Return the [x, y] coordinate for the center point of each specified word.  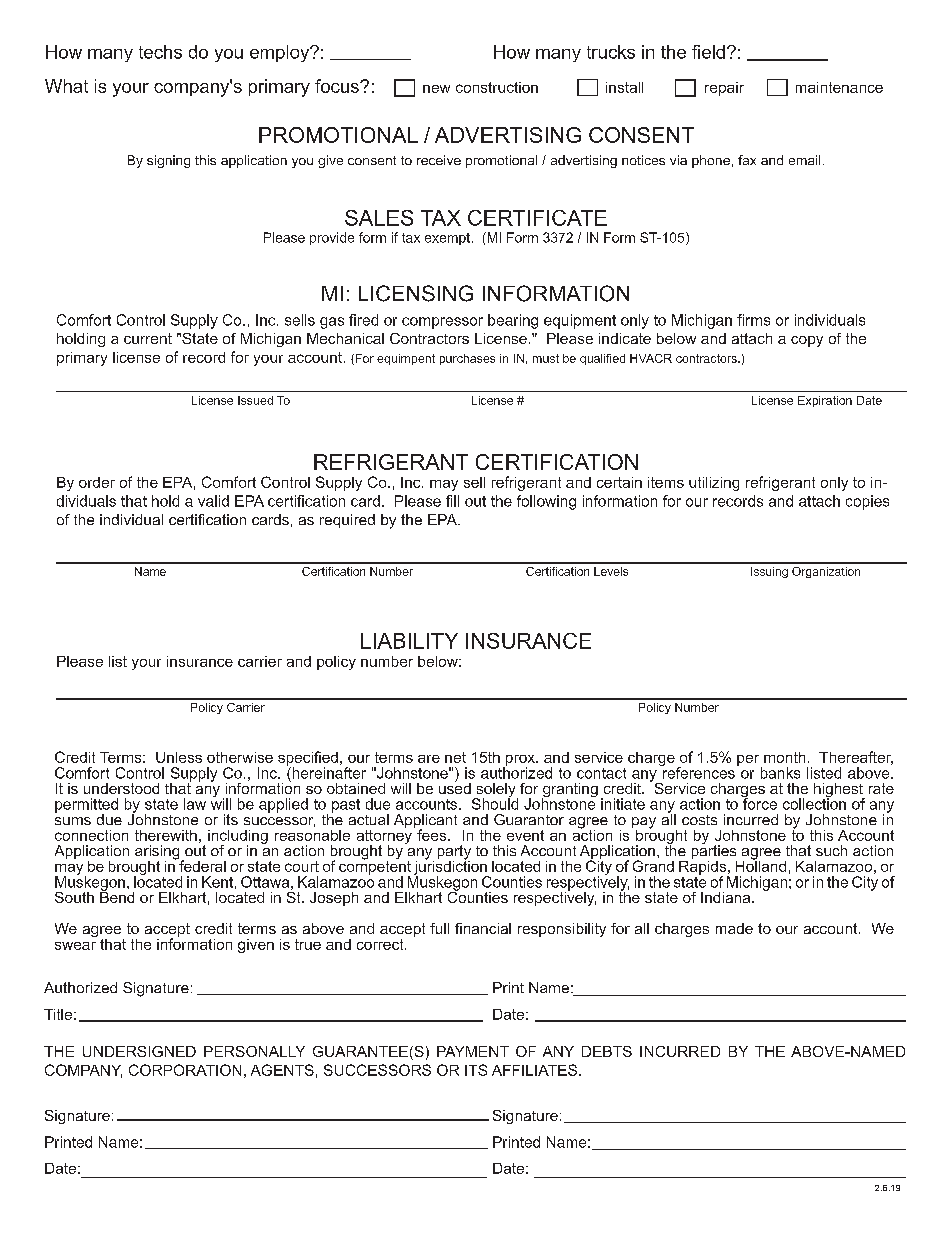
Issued [255, 400]
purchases [467, 359]
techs [160, 52]
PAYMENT [473, 1051]
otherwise [240, 757]
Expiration [825, 401]
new [436, 89]
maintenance [839, 87]
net [455, 757]
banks [780, 773]
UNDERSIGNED [139, 1051]
